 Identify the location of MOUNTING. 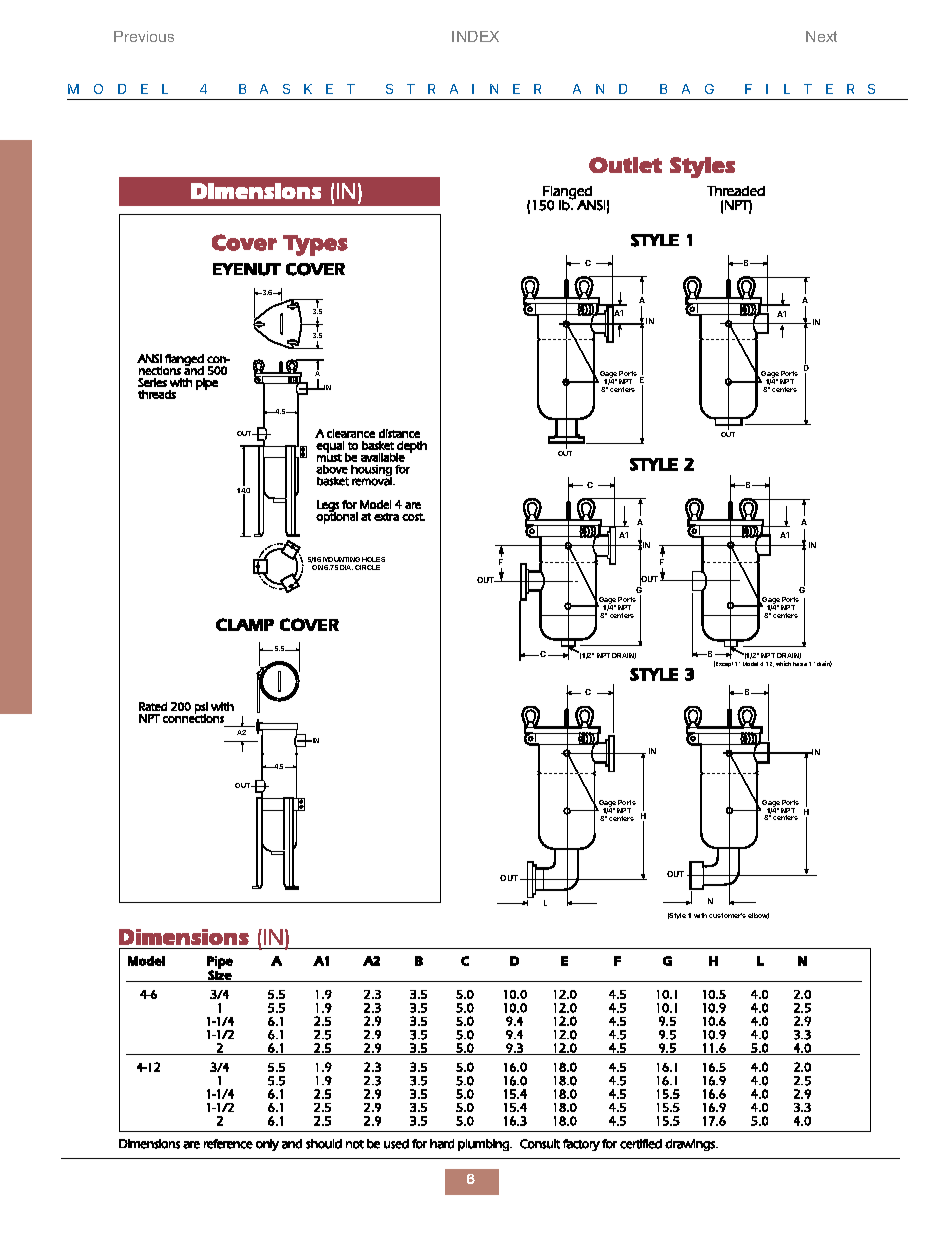
(341, 559).
